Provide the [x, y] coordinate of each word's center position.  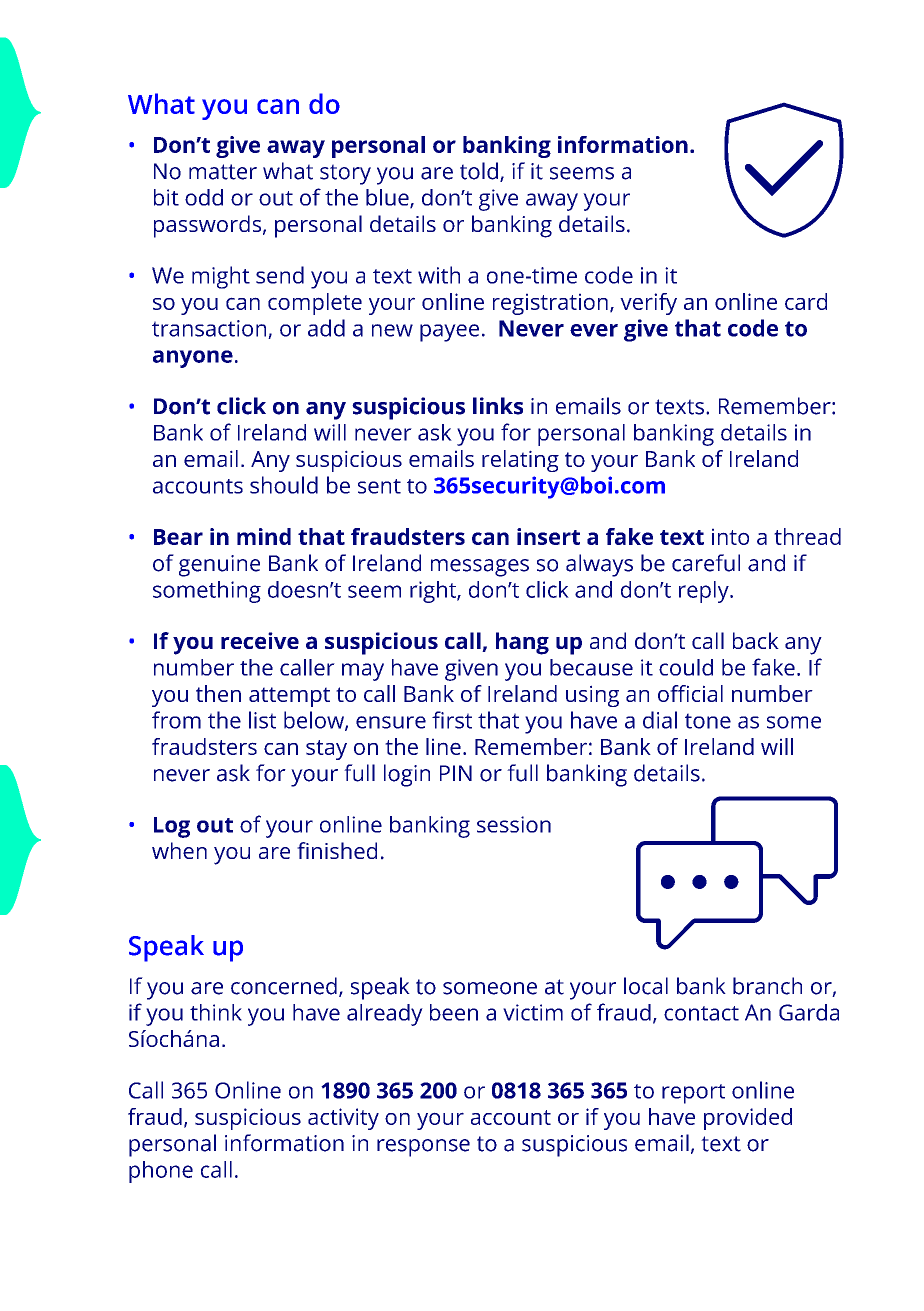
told [479, 171]
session [514, 824]
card [806, 301]
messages [480, 568]
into [730, 536]
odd [204, 197]
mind [264, 536]
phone [161, 1172]
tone [708, 721]
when [179, 850]
